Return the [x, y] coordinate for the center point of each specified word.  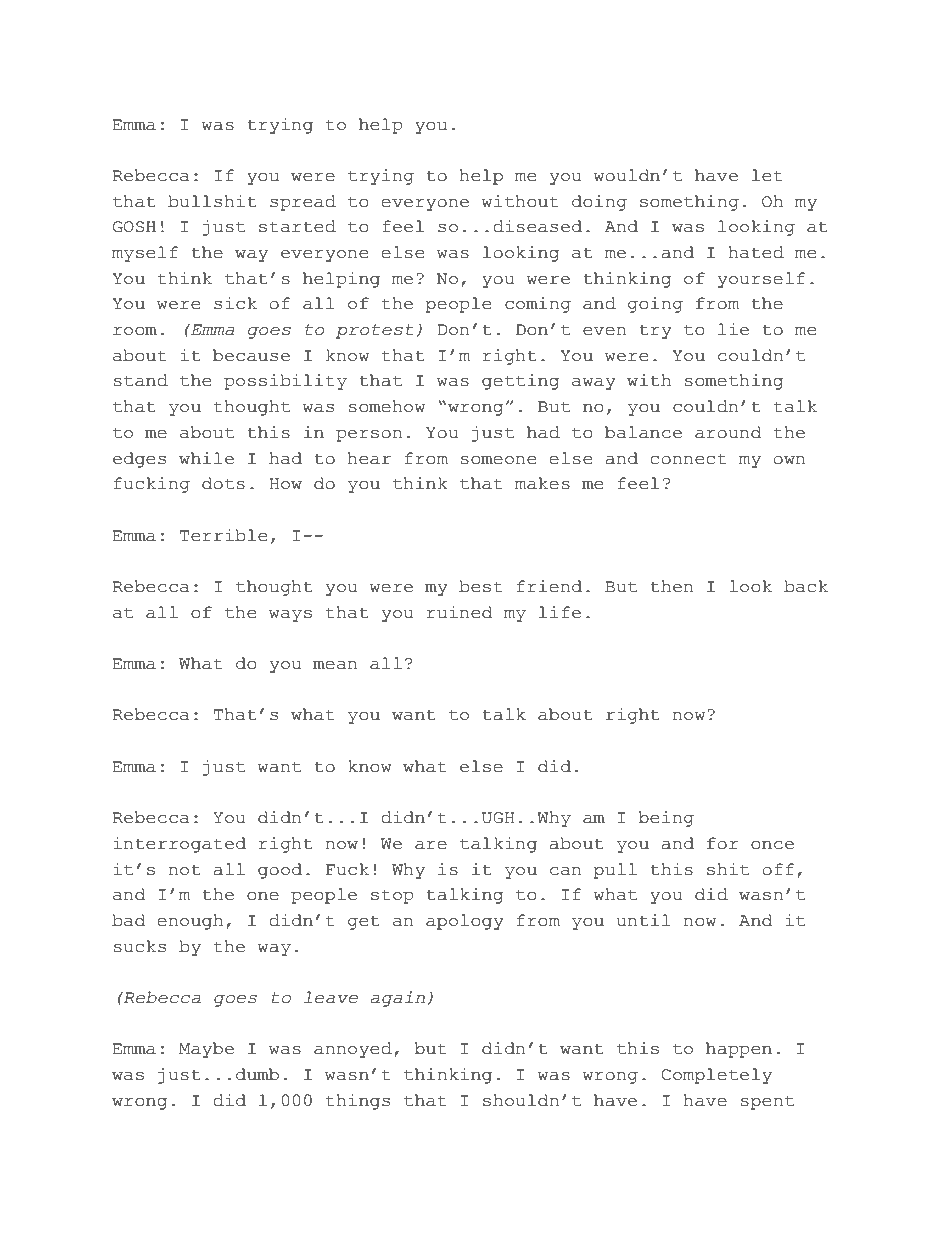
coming [538, 305]
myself [145, 254]
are [431, 845]
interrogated [179, 845]
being [666, 819]
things [358, 1102]
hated [756, 252]
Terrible [223, 535]
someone [498, 460]
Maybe [206, 1050]
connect [688, 459]
